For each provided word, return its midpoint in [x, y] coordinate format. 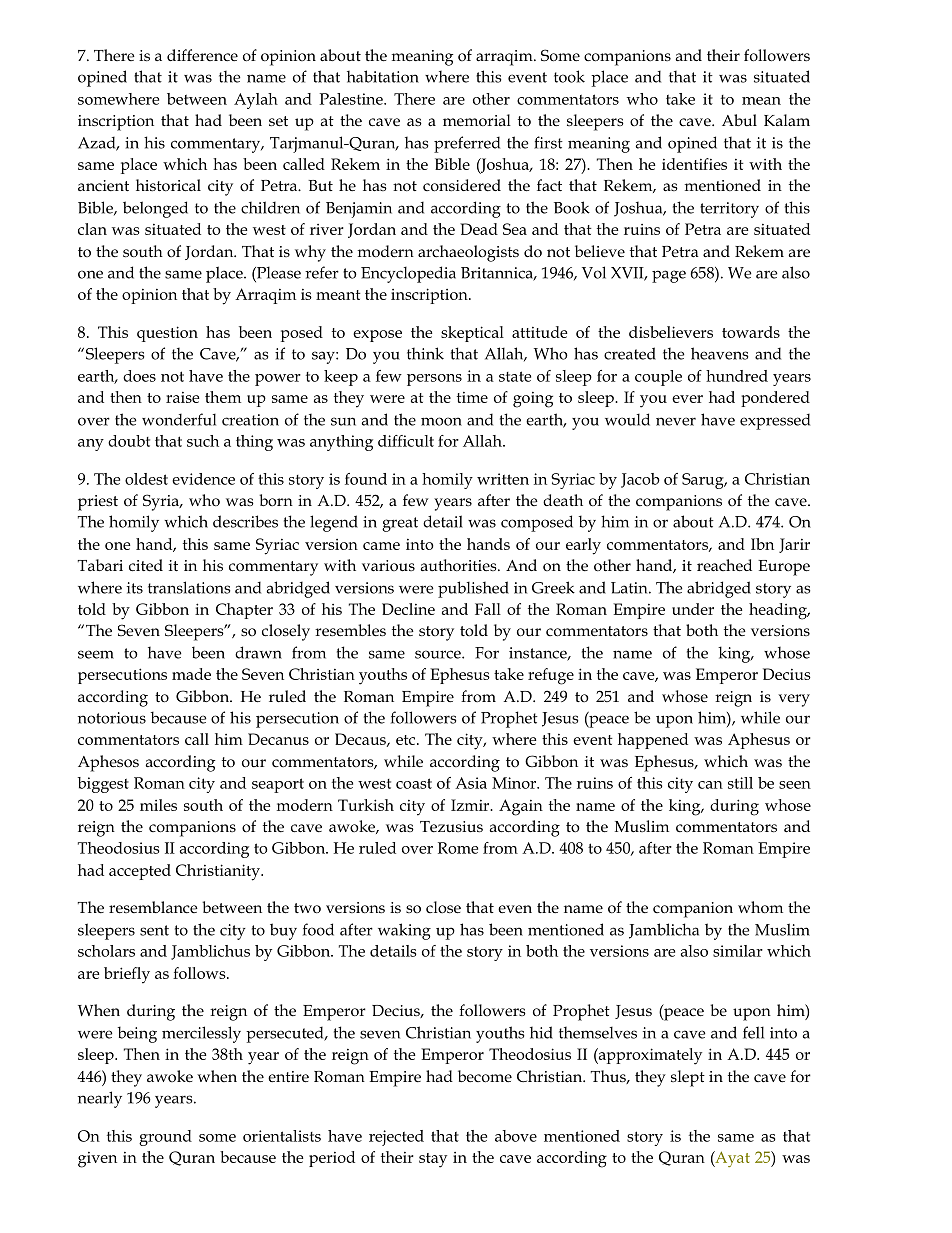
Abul [739, 120]
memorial [477, 120]
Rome [458, 848]
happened [653, 741]
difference [202, 55]
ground [165, 1138]
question [167, 334]
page [669, 276]
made [191, 674]
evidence [203, 479]
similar [738, 951]
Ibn [762, 544]
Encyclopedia [408, 274]
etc [407, 740]
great [400, 524]
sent [154, 930]
